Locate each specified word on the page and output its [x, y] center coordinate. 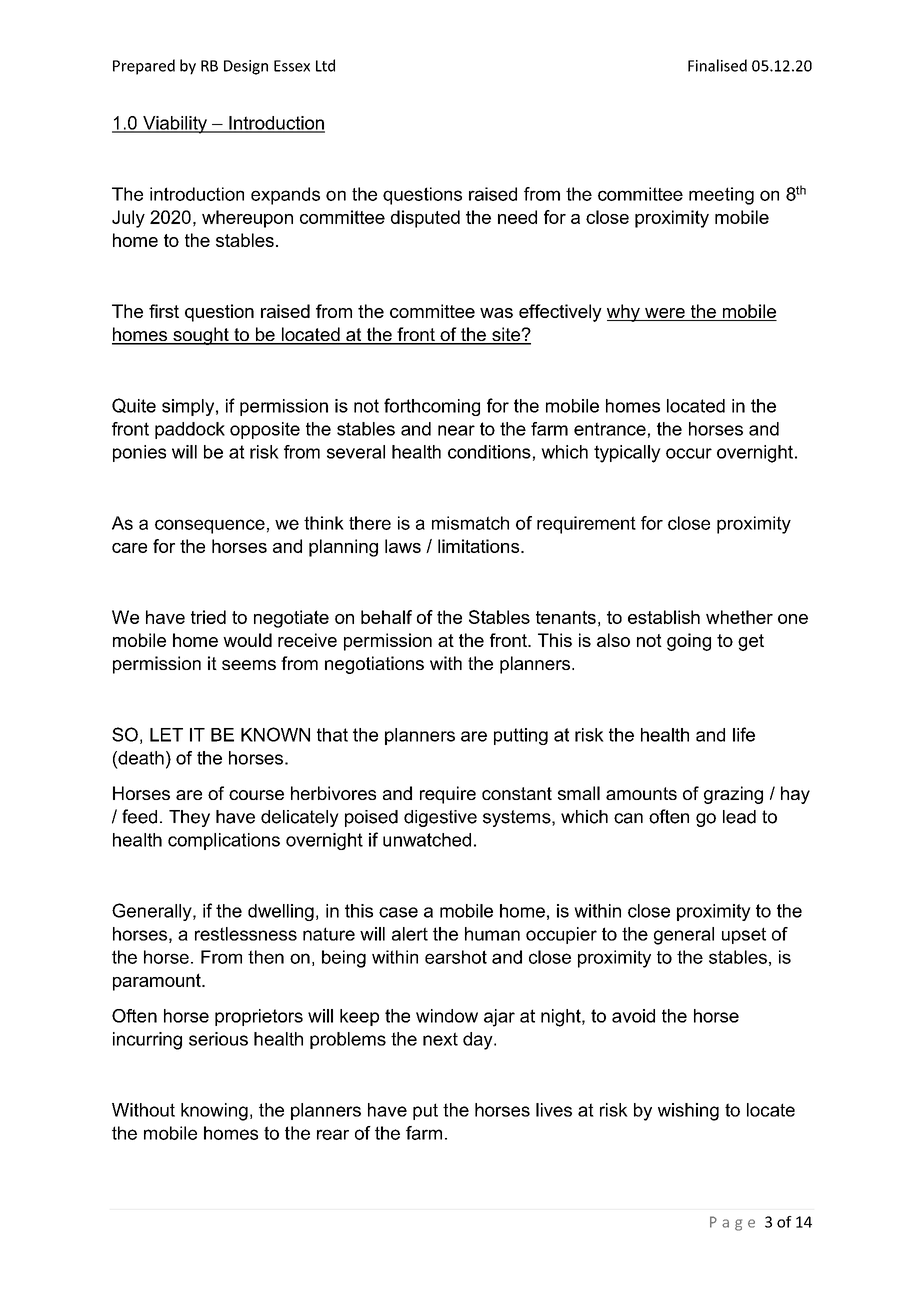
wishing [688, 1112]
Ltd [325, 65]
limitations [480, 546]
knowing [214, 1112]
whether [739, 617]
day [479, 1041]
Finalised [717, 65]
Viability [175, 125]
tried [208, 617]
